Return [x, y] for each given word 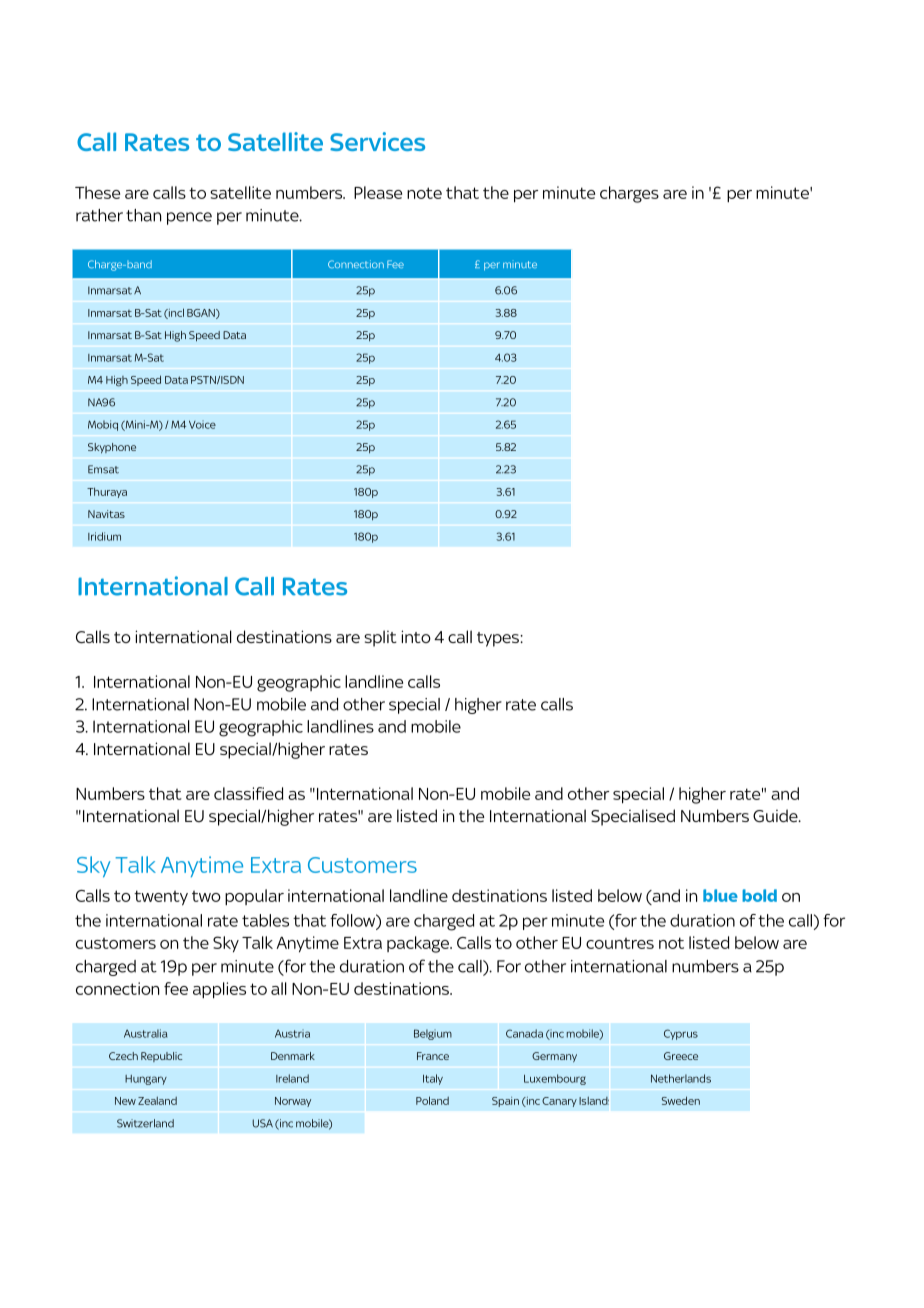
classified [248, 793]
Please [378, 192]
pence [189, 218]
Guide [776, 815]
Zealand [157, 1101]
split [380, 638]
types [499, 639]
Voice [202, 424]
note [424, 193]
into [416, 636]
